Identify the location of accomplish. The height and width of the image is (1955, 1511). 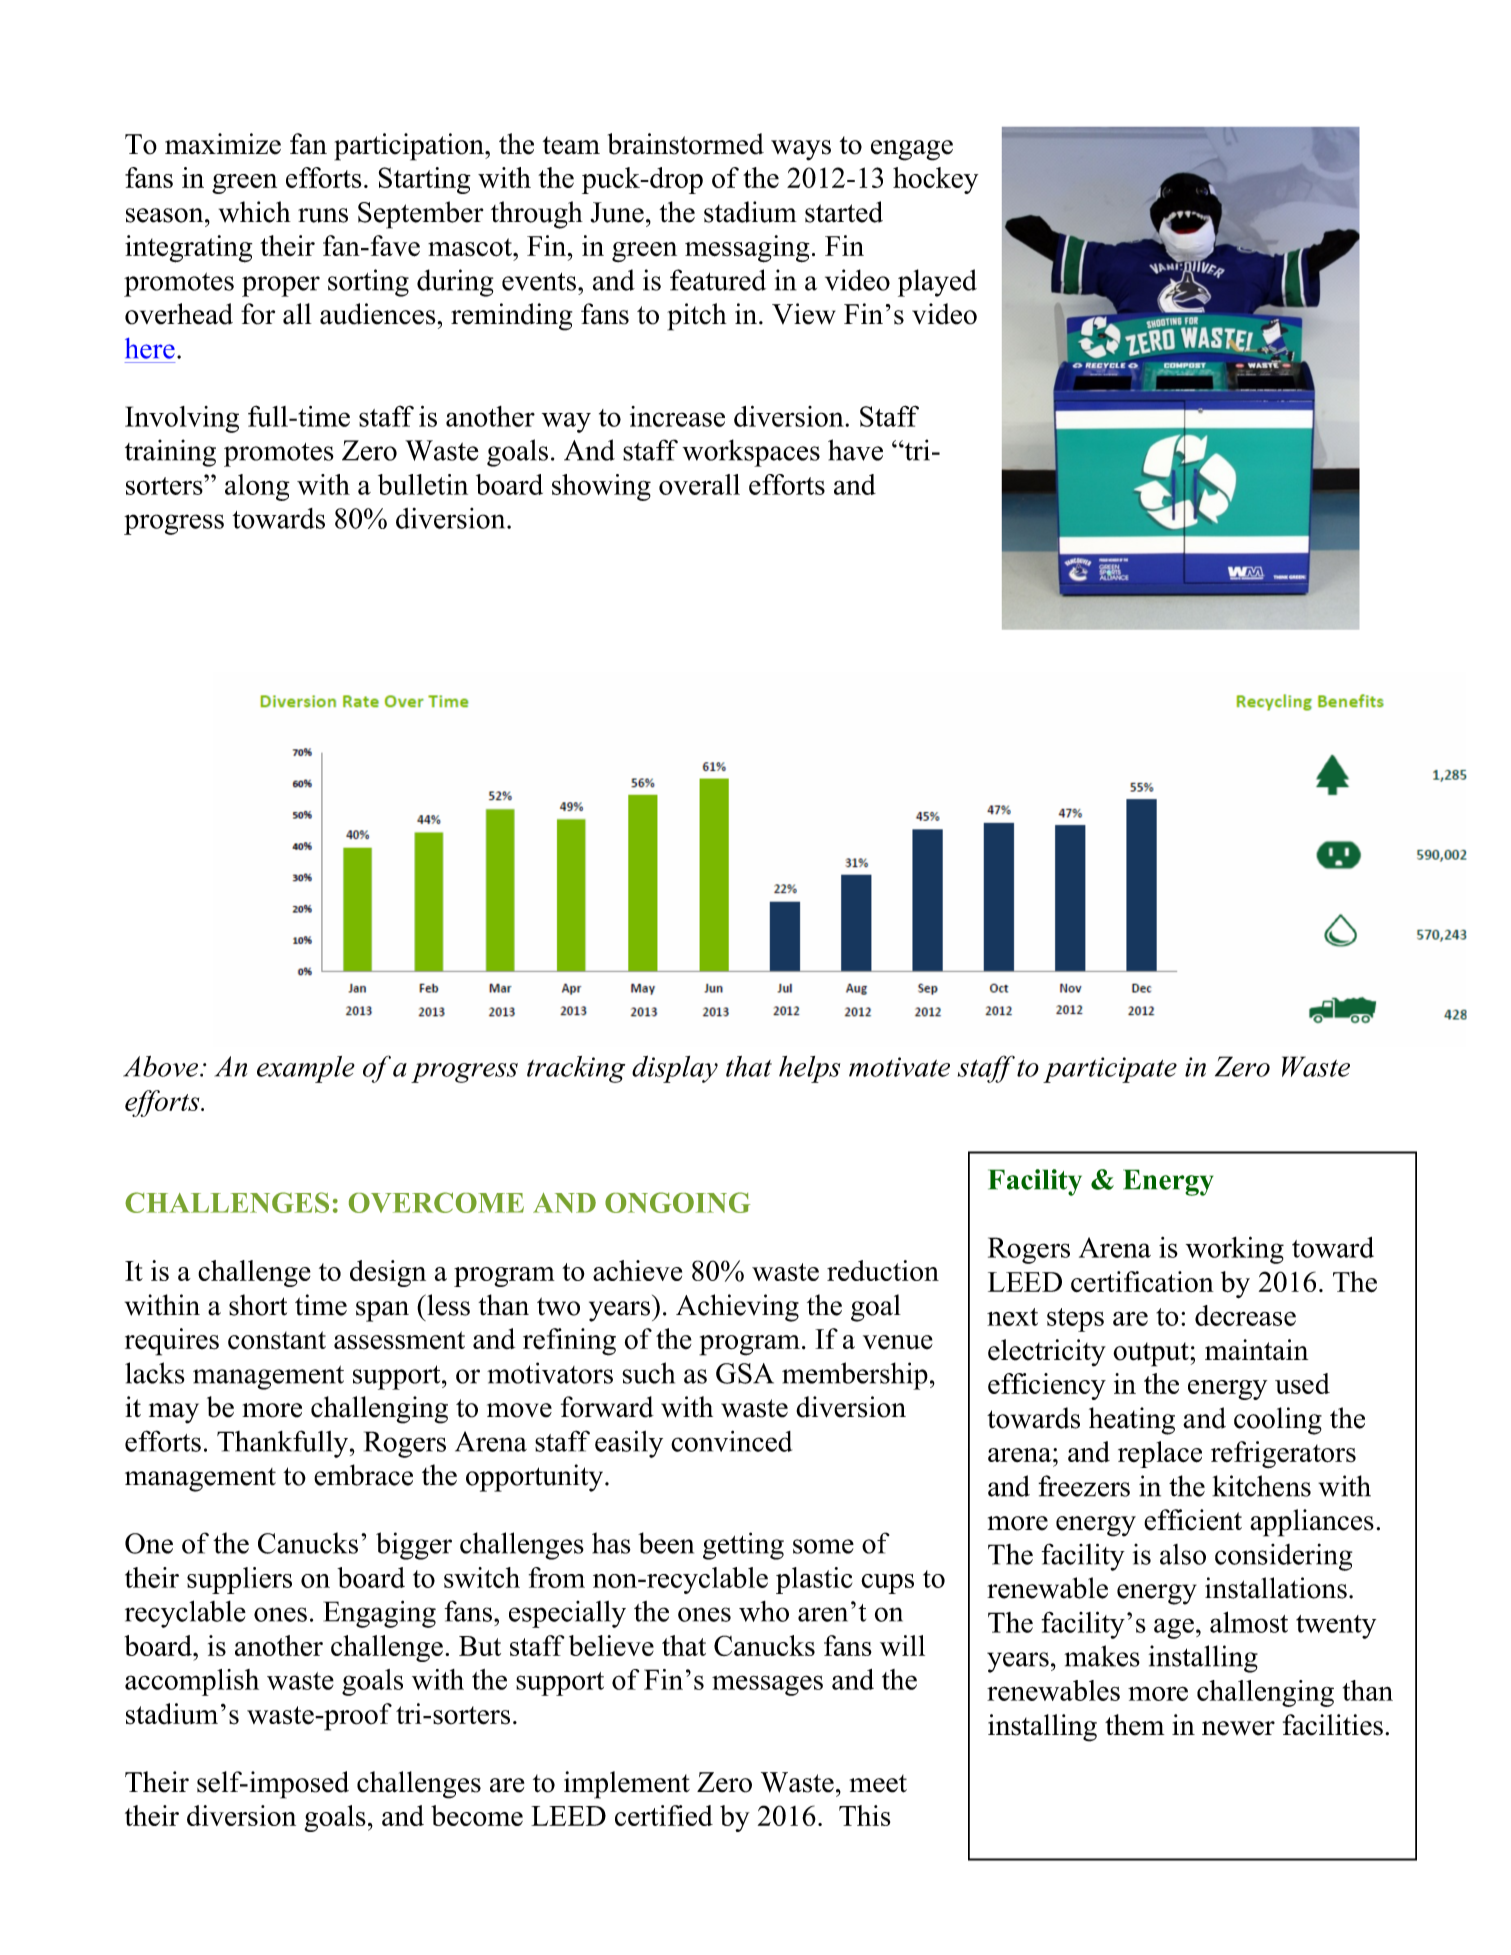
(192, 1682).
